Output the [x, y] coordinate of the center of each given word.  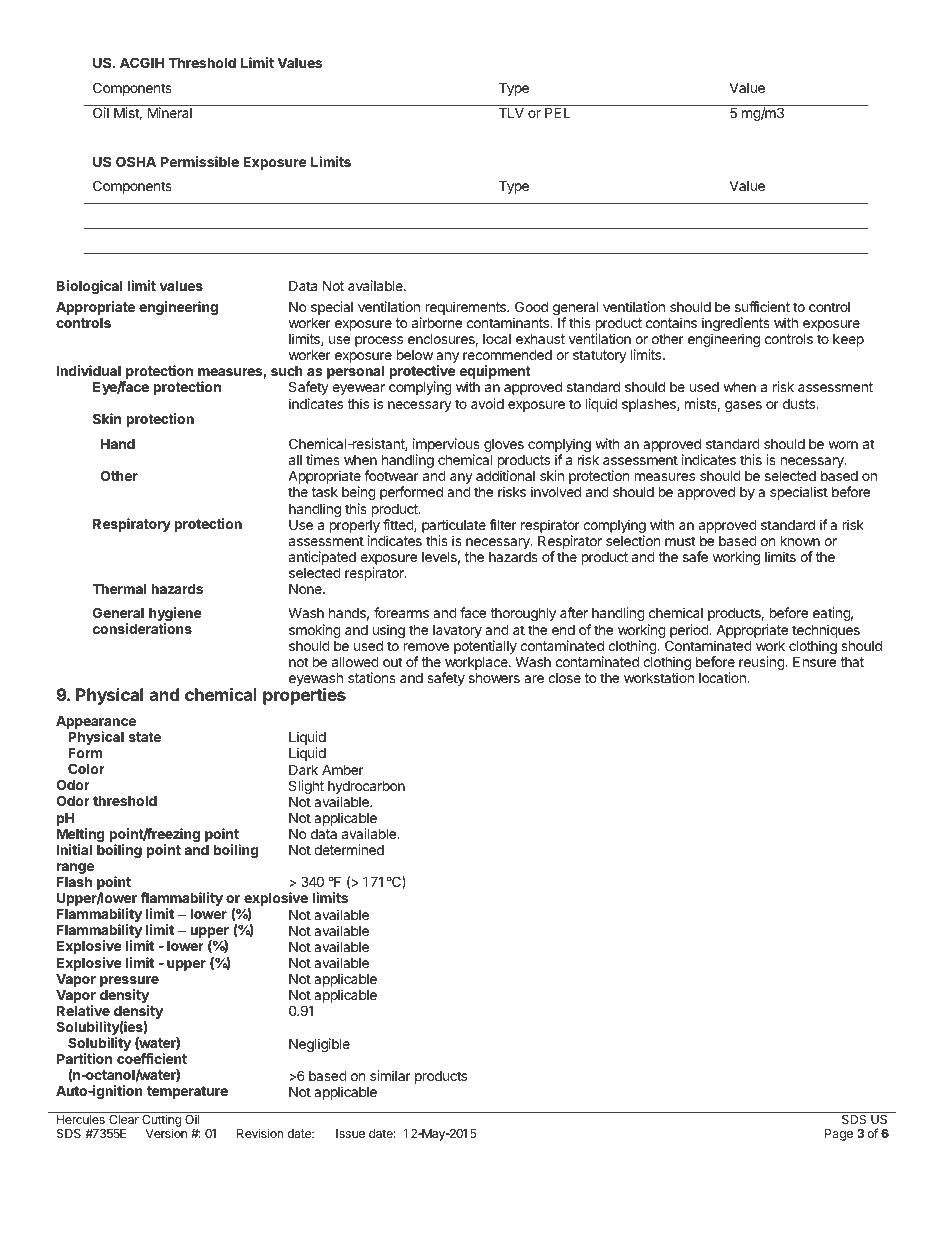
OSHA [136, 161]
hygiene [175, 615]
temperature [187, 1092]
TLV [511, 112]
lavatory [457, 631]
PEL [558, 112]
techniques [826, 631]
